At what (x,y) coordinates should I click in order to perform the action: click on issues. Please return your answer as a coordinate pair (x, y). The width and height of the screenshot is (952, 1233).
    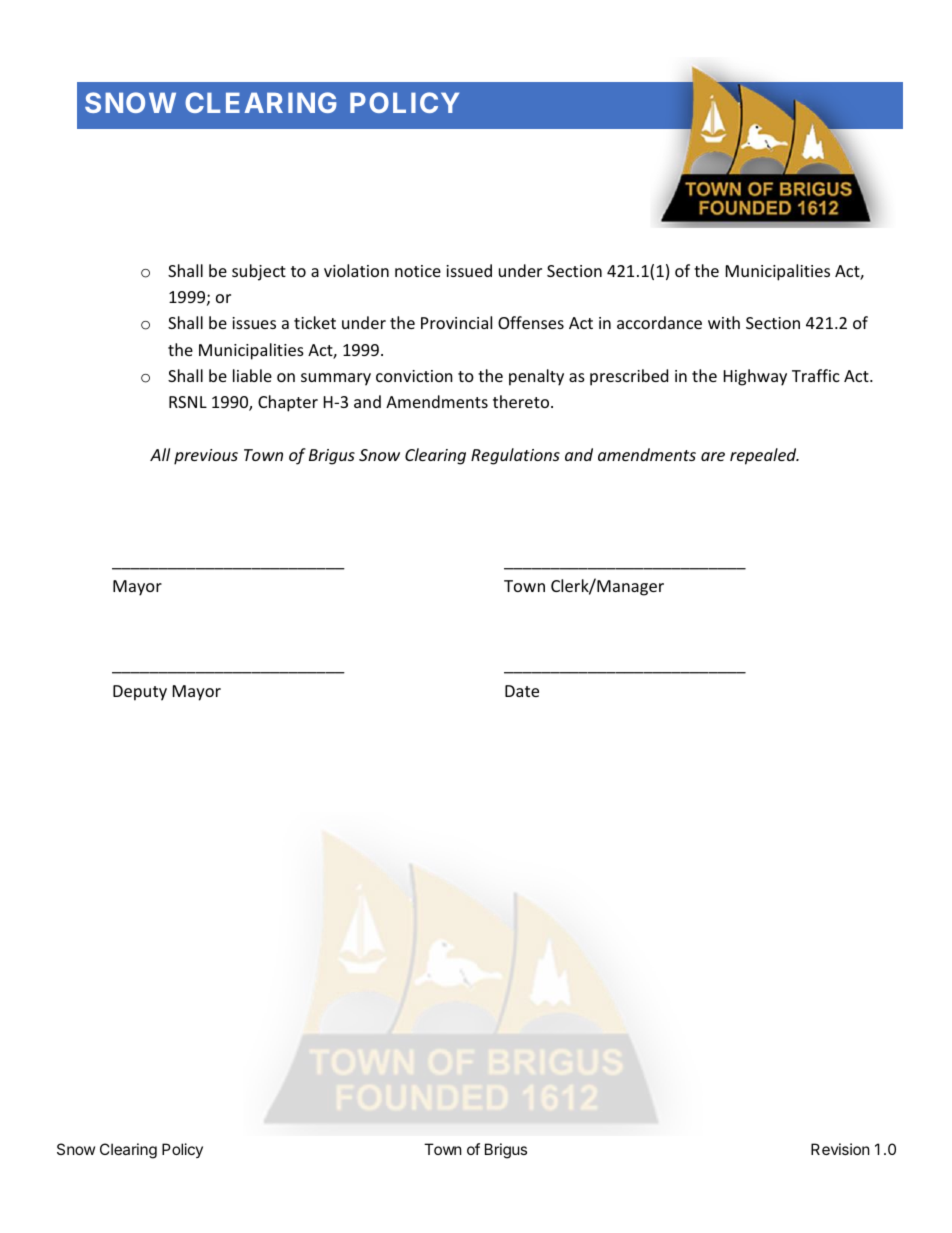
    Looking at the image, I should click on (254, 323).
